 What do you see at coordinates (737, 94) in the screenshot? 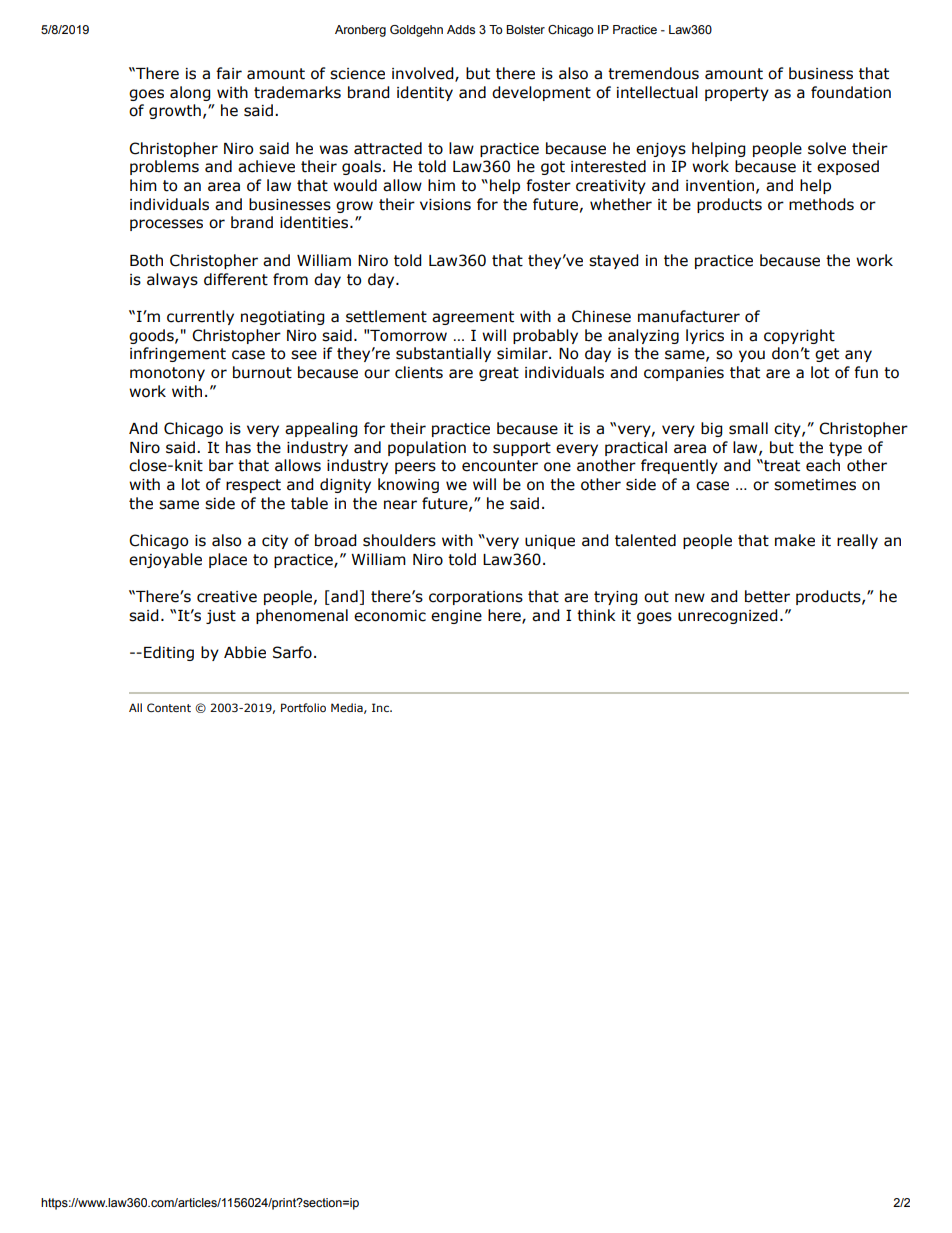
I see `property` at bounding box center [737, 94].
